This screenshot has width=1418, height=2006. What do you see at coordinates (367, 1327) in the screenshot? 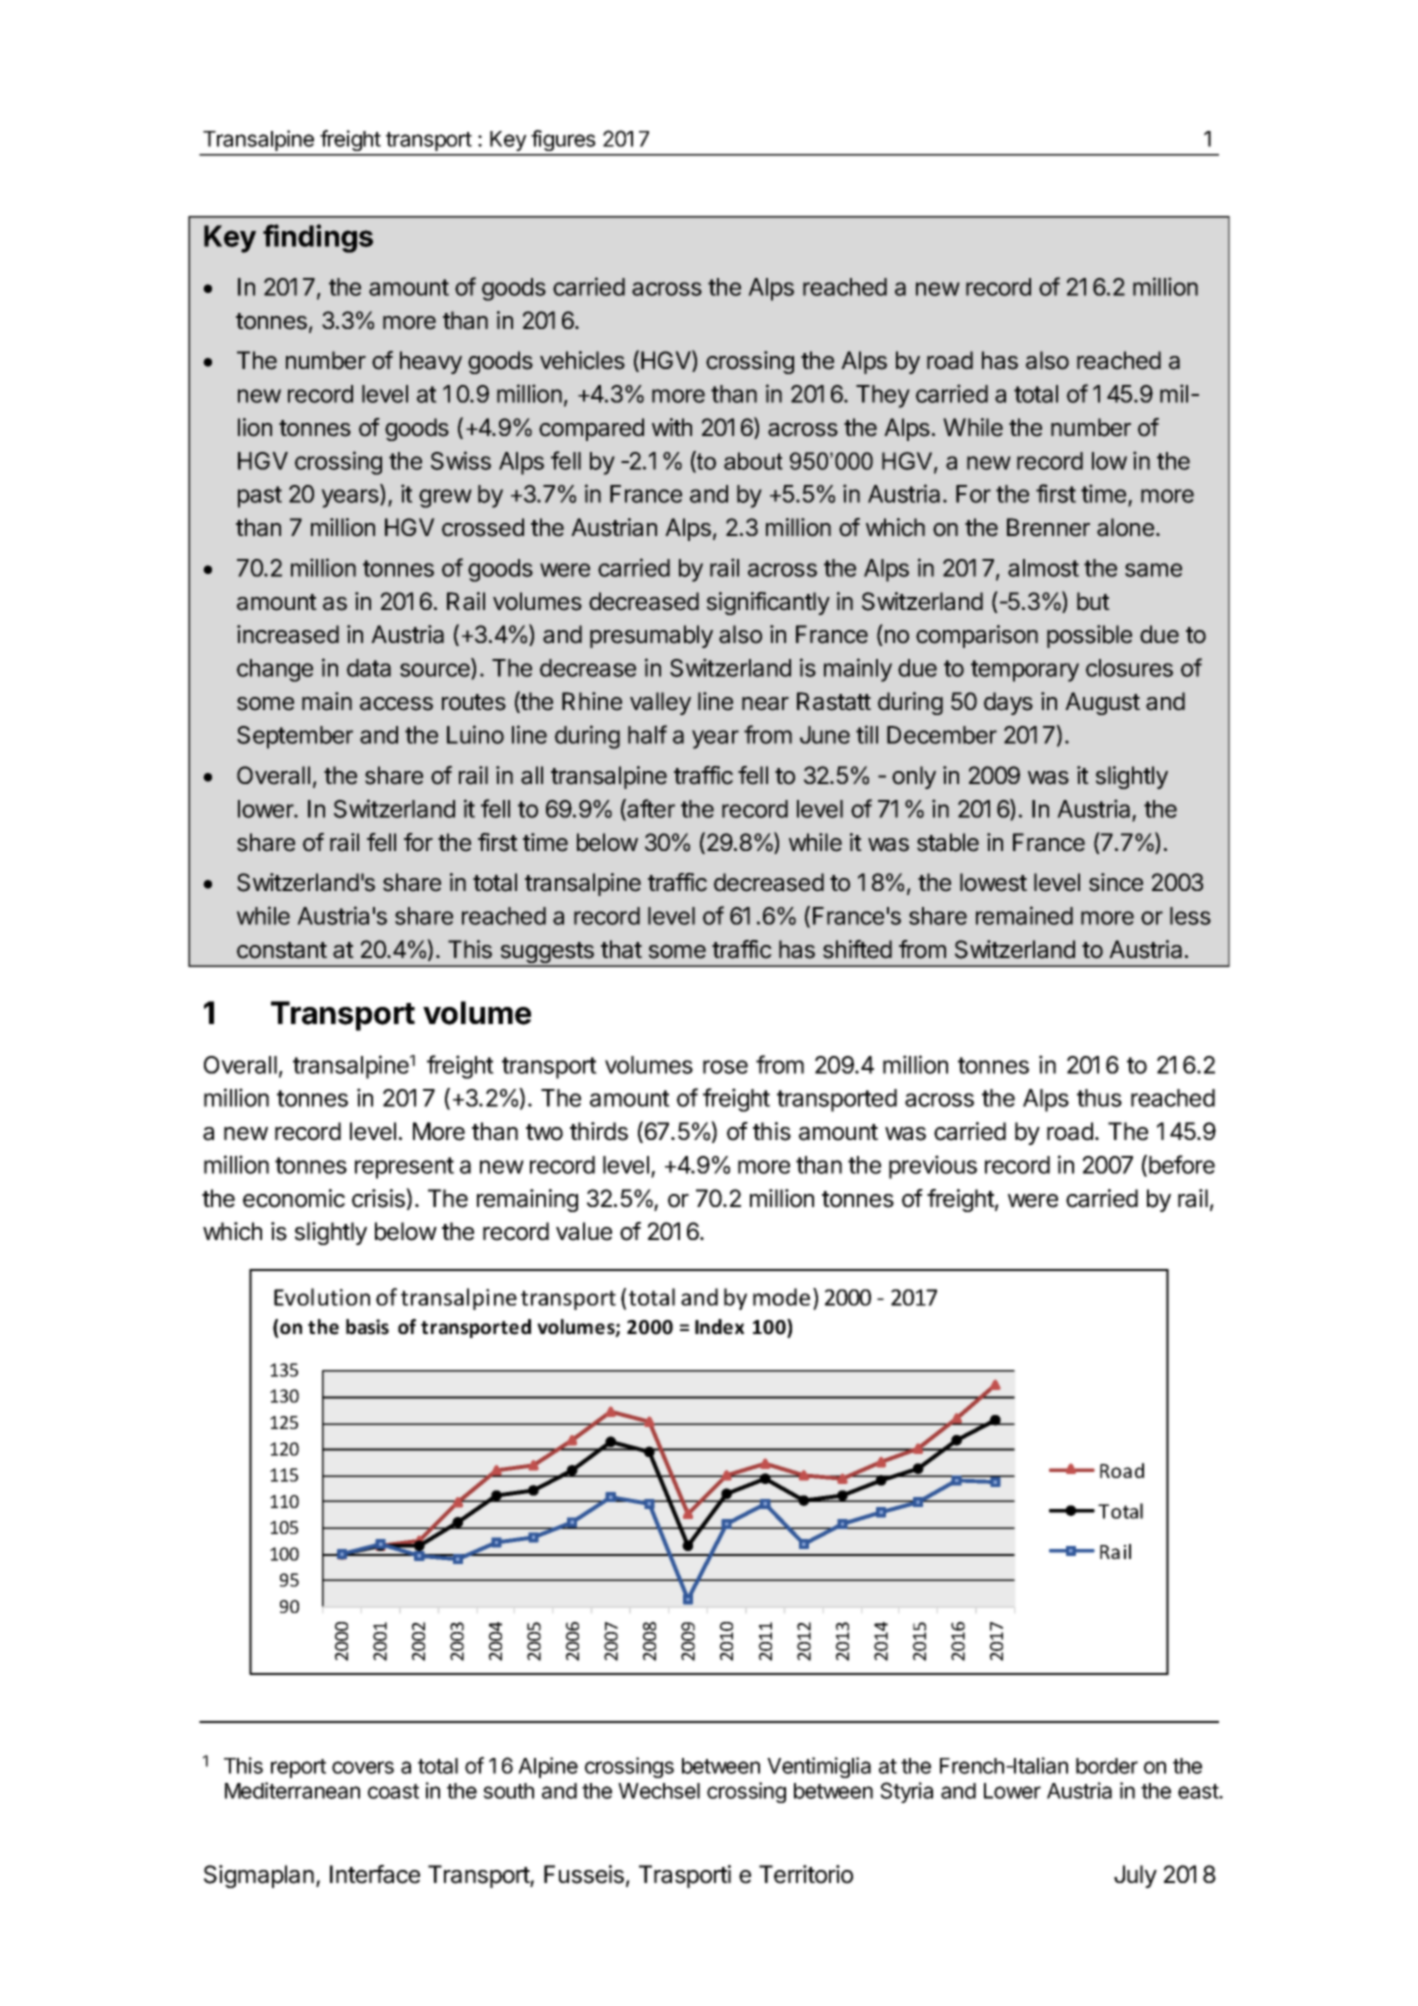
I see `basis` at bounding box center [367, 1327].
